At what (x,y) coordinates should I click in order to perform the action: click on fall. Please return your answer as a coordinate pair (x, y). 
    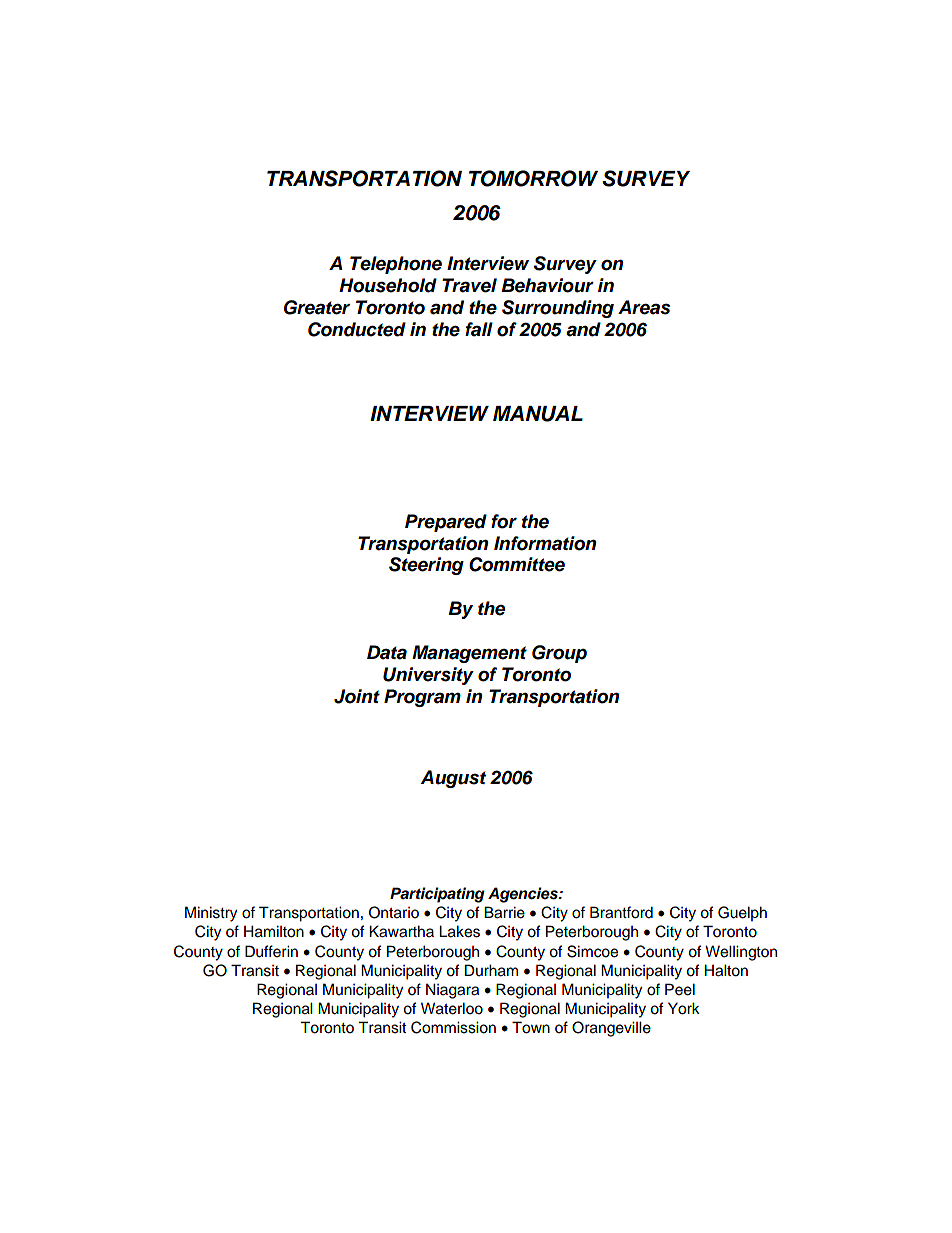
    Looking at the image, I should click on (479, 329).
